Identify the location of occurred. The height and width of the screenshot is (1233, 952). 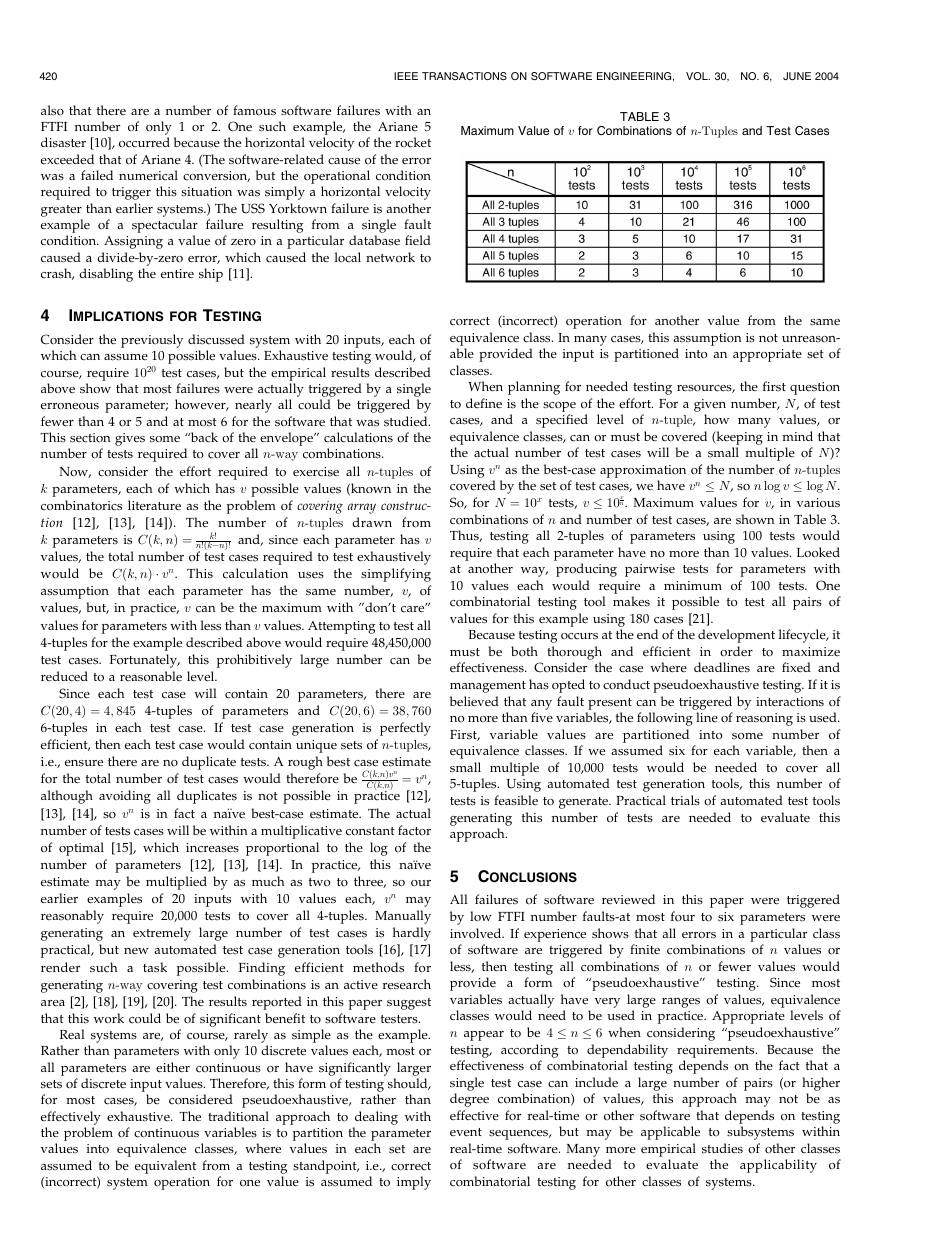
(144, 142).
